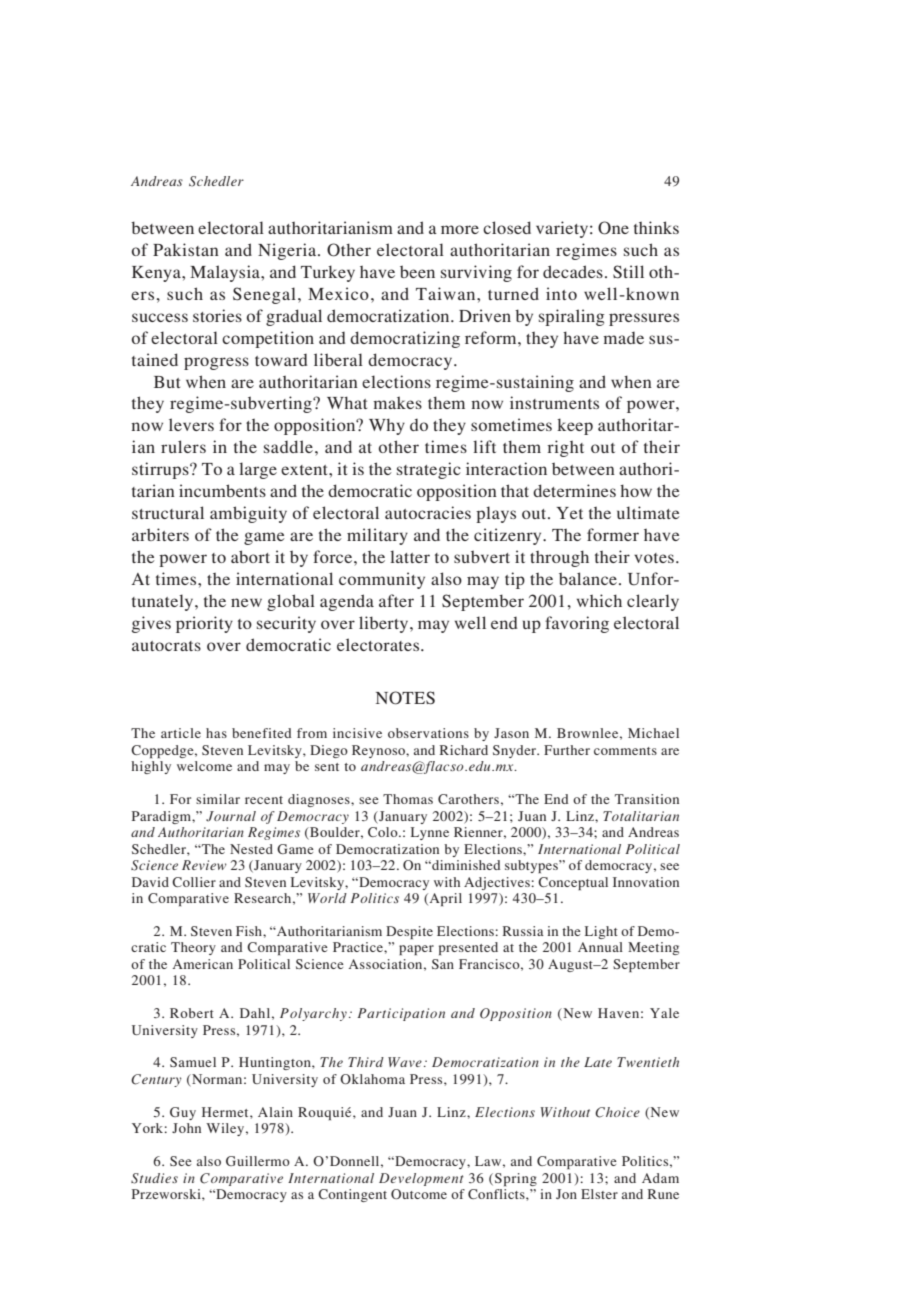 This screenshot has height=1316, width=921. I want to click on Still, so click(628, 272).
